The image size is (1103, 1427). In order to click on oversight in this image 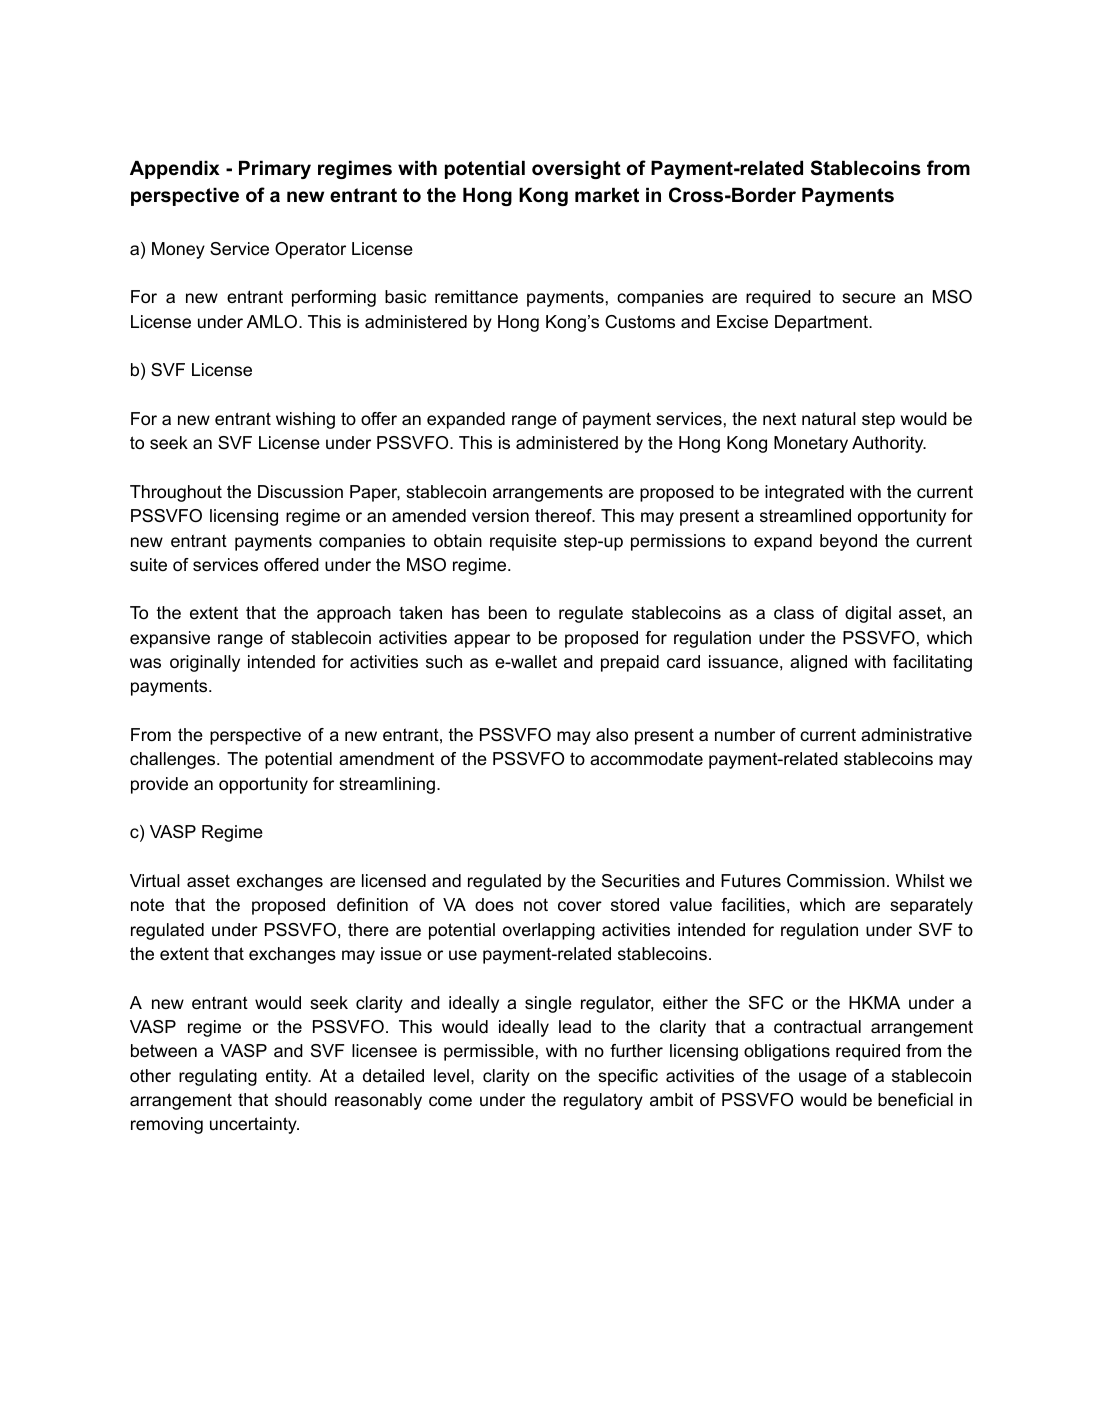, I will do `click(576, 170)`.
